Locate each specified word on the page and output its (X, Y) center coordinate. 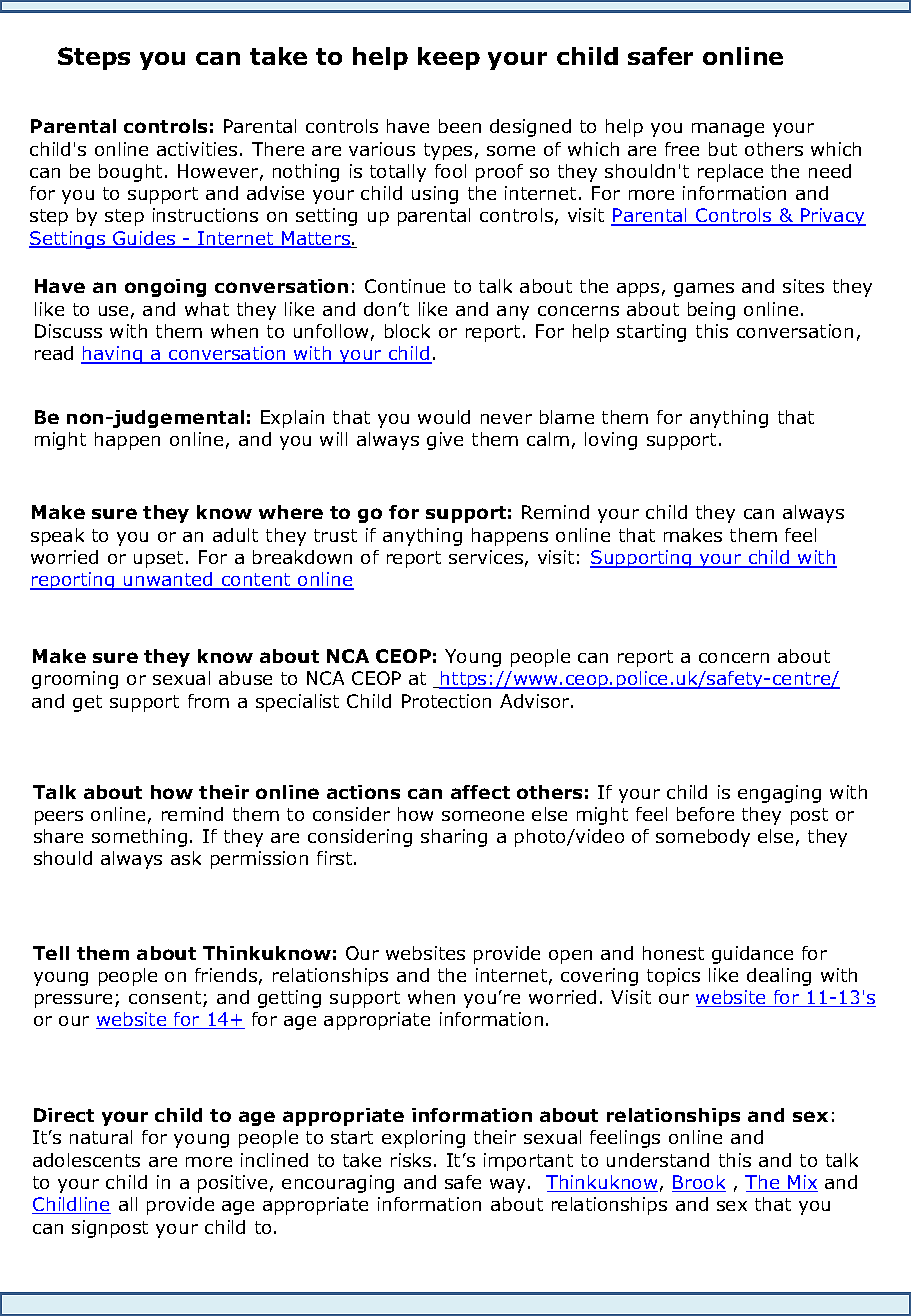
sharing (454, 838)
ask (186, 858)
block (407, 331)
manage (728, 130)
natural (101, 1137)
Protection (446, 701)
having (113, 355)
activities (197, 149)
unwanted (168, 580)
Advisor (536, 701)
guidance (752, 955)
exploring (423, 1139)
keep (449, 58)
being (711, 311)
